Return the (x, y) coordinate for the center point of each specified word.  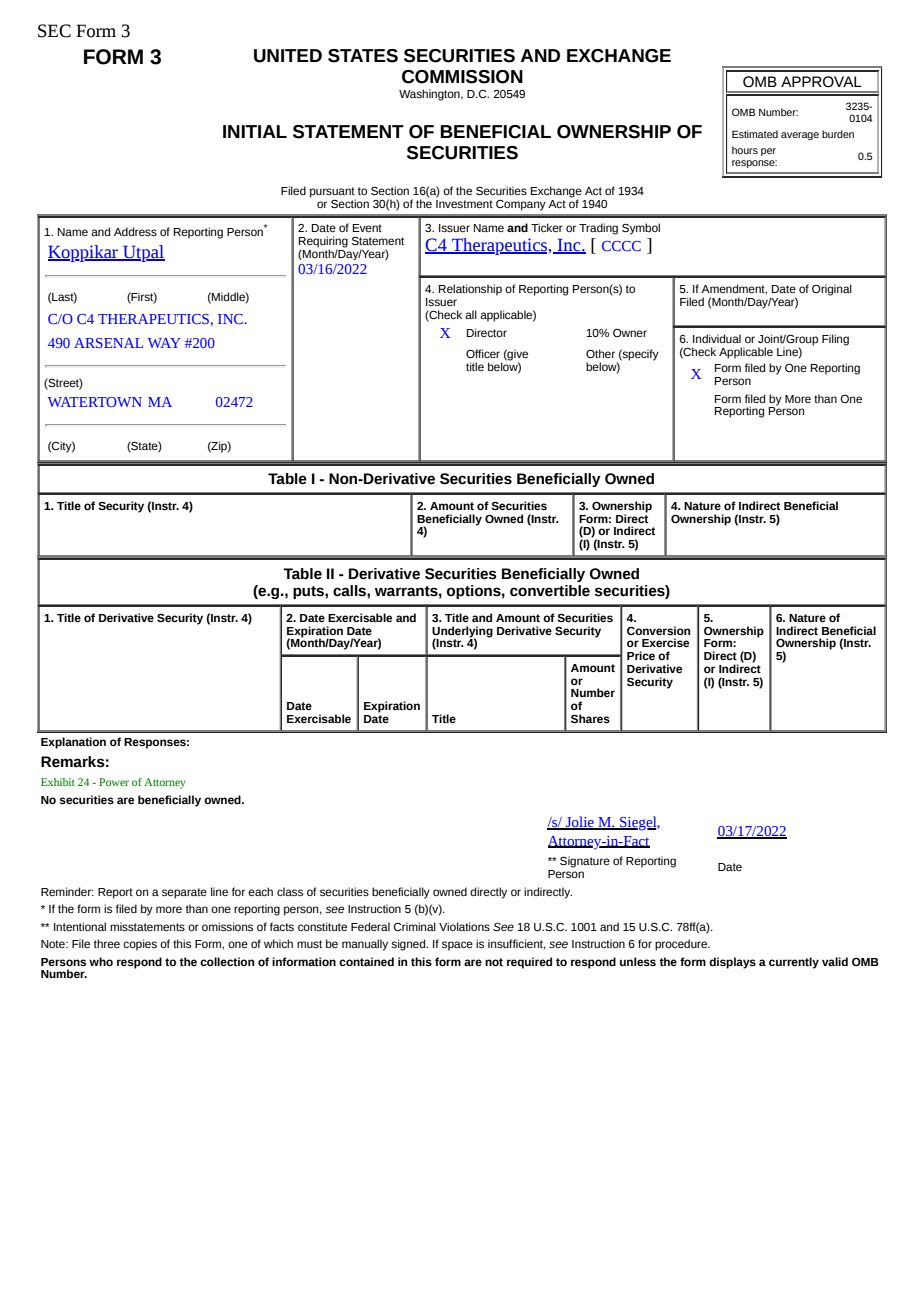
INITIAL (255, 131)
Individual (717, 338)
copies (140, 945)
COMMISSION (462, 77)
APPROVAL (821, 82)
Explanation (73, 743)
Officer (483, 353)
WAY (164, 343)
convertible (550, 591)
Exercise (665, 642)
